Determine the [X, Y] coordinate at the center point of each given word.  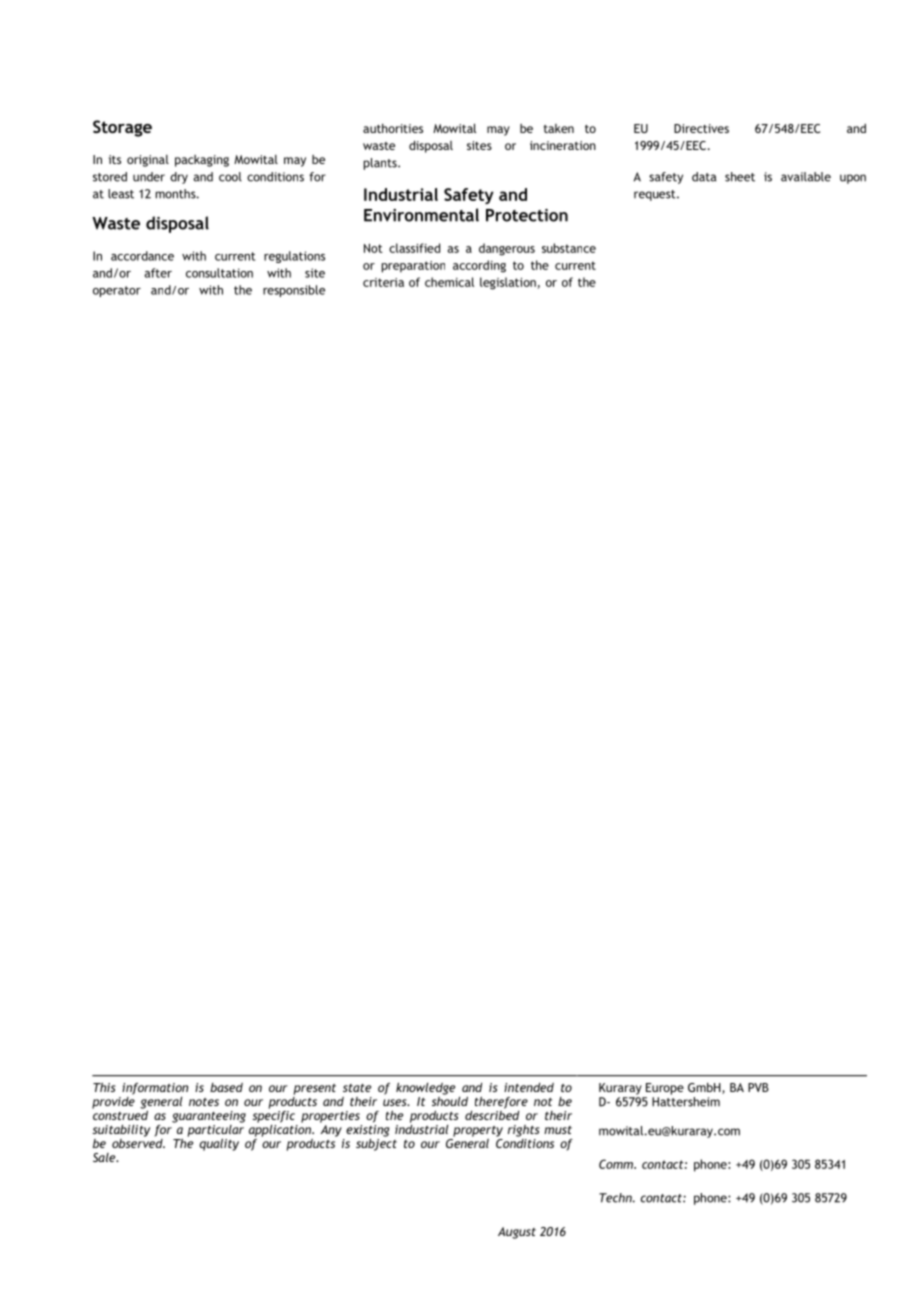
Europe [665, 1089]
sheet [740, 177]
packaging [202, 161]
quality [219, 1144]
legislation [509, 283]
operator [117, 291]
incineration [563, 145]
